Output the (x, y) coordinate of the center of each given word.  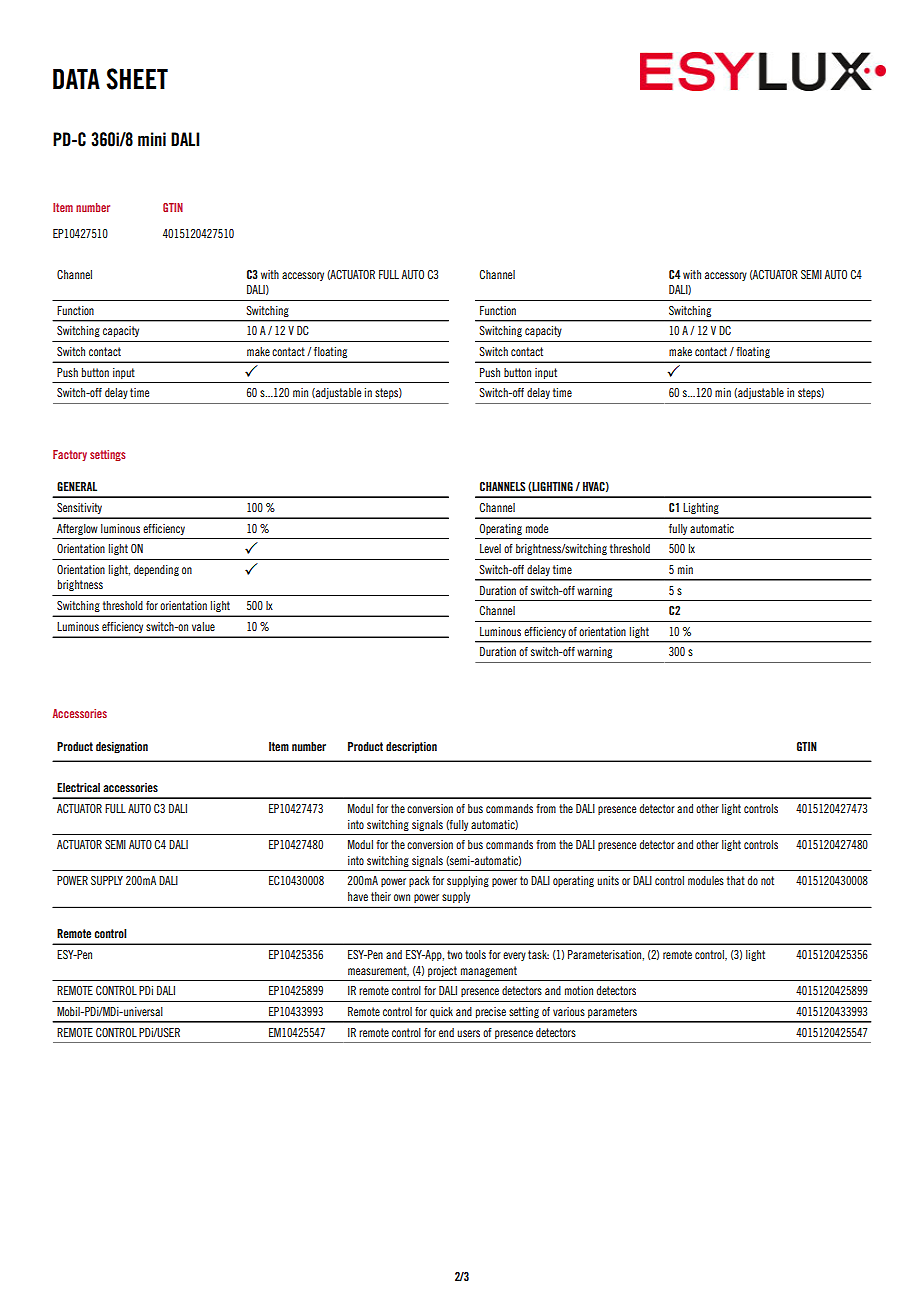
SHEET (137, 79)
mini (152, 139)
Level (490, 548)
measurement (378, 971)
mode (537, 528)
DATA (76, 79)
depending (156, 570)
